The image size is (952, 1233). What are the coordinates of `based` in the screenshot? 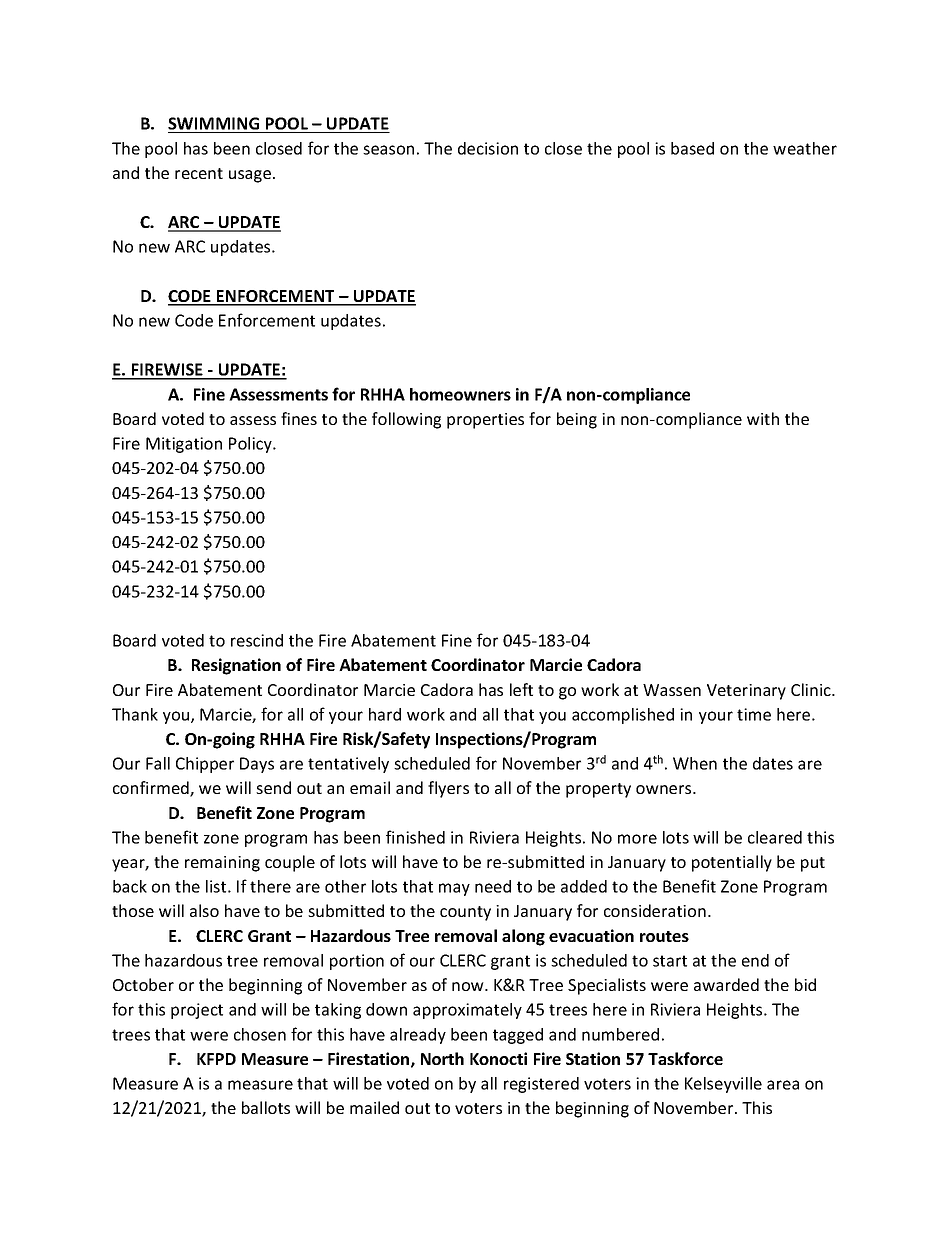 It's located at (692, 148).
